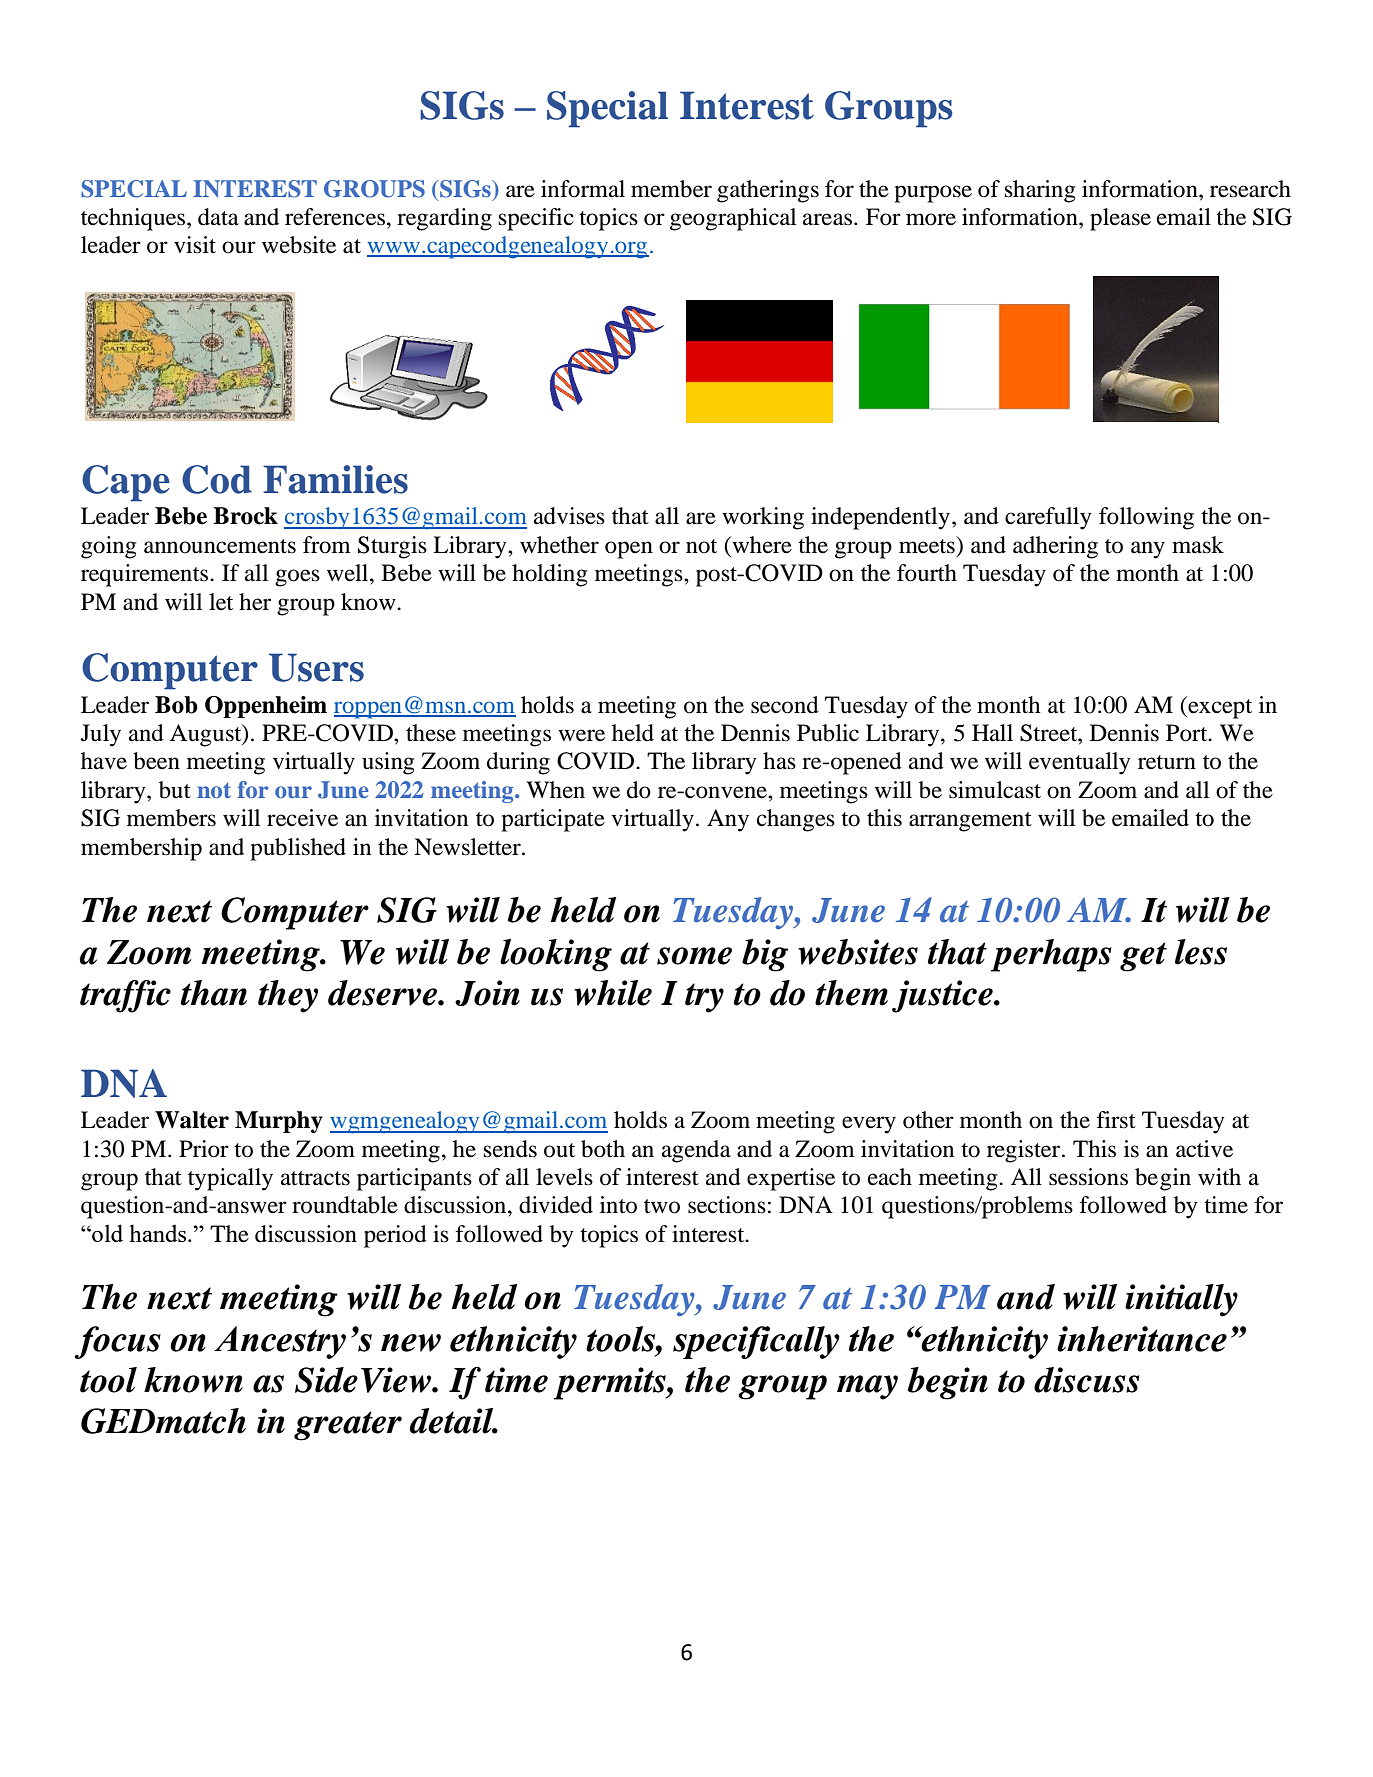 The height and width of the page is (1777, 1373). What do you see at coordinates (613, 993) in the page?
I see `while` at bounding box center [613, 993].
